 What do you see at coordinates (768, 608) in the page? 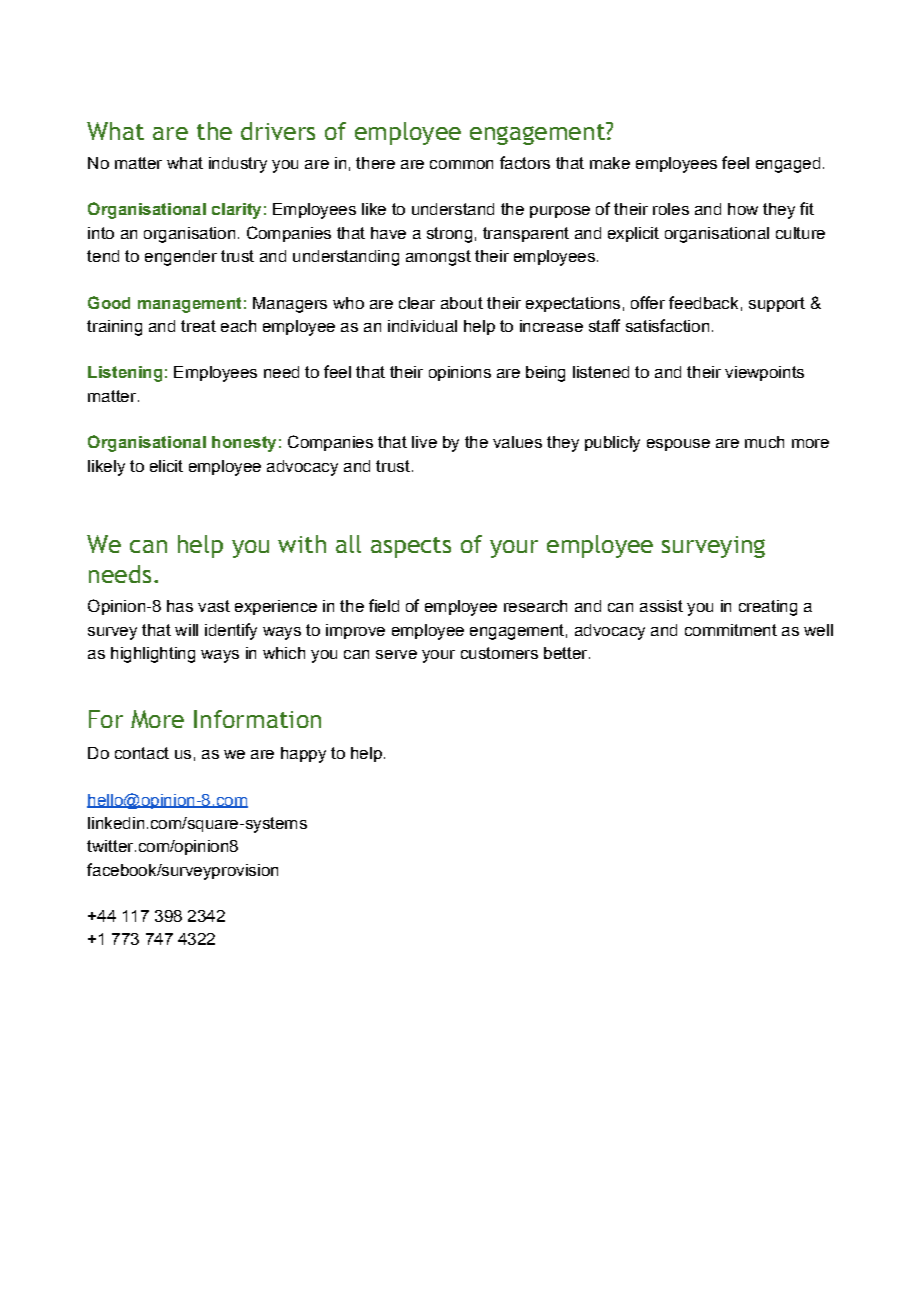
I see `creating` at bounding box center [768, 608].
